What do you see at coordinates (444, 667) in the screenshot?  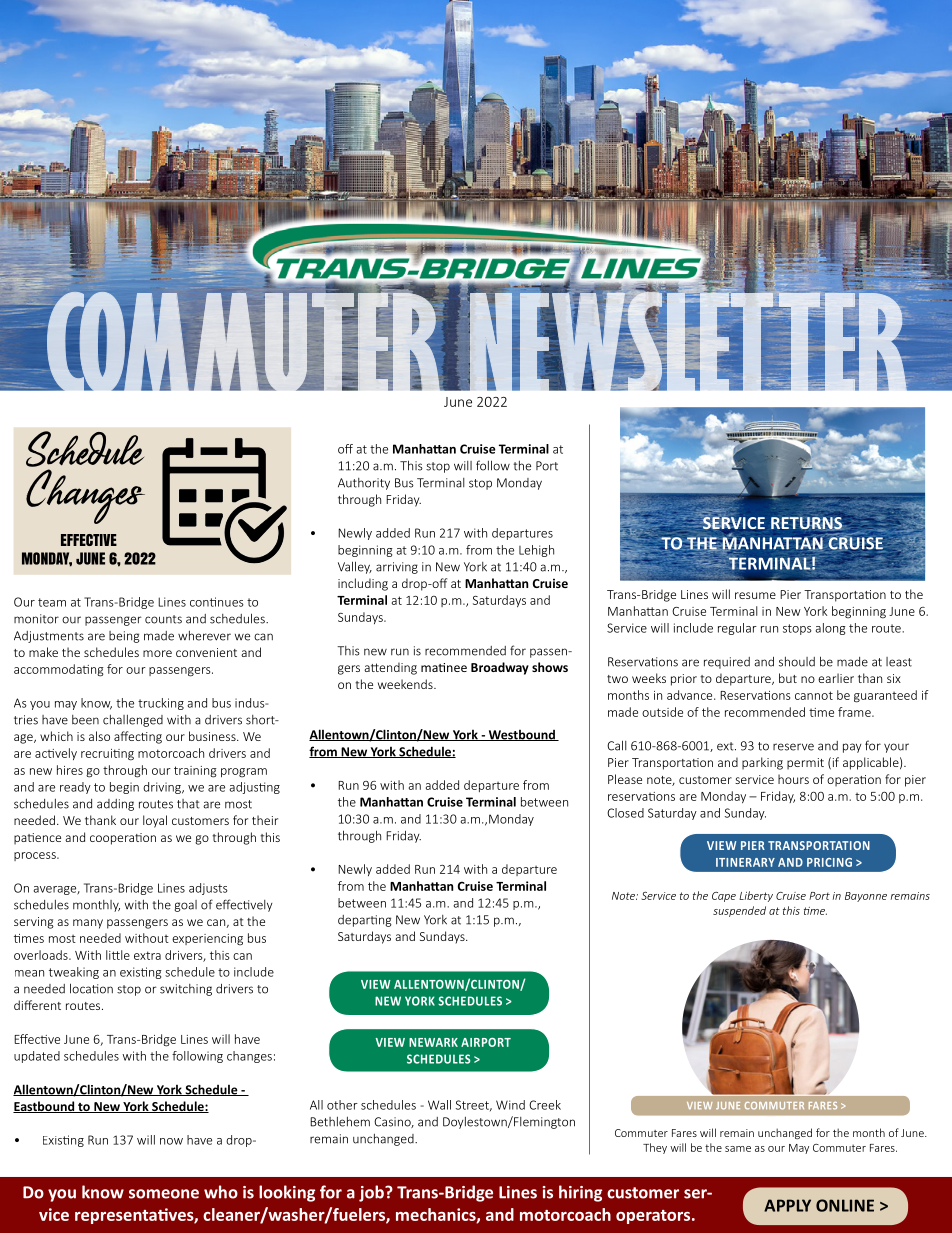 I see `matinee` at bounding box center [444, 667].
